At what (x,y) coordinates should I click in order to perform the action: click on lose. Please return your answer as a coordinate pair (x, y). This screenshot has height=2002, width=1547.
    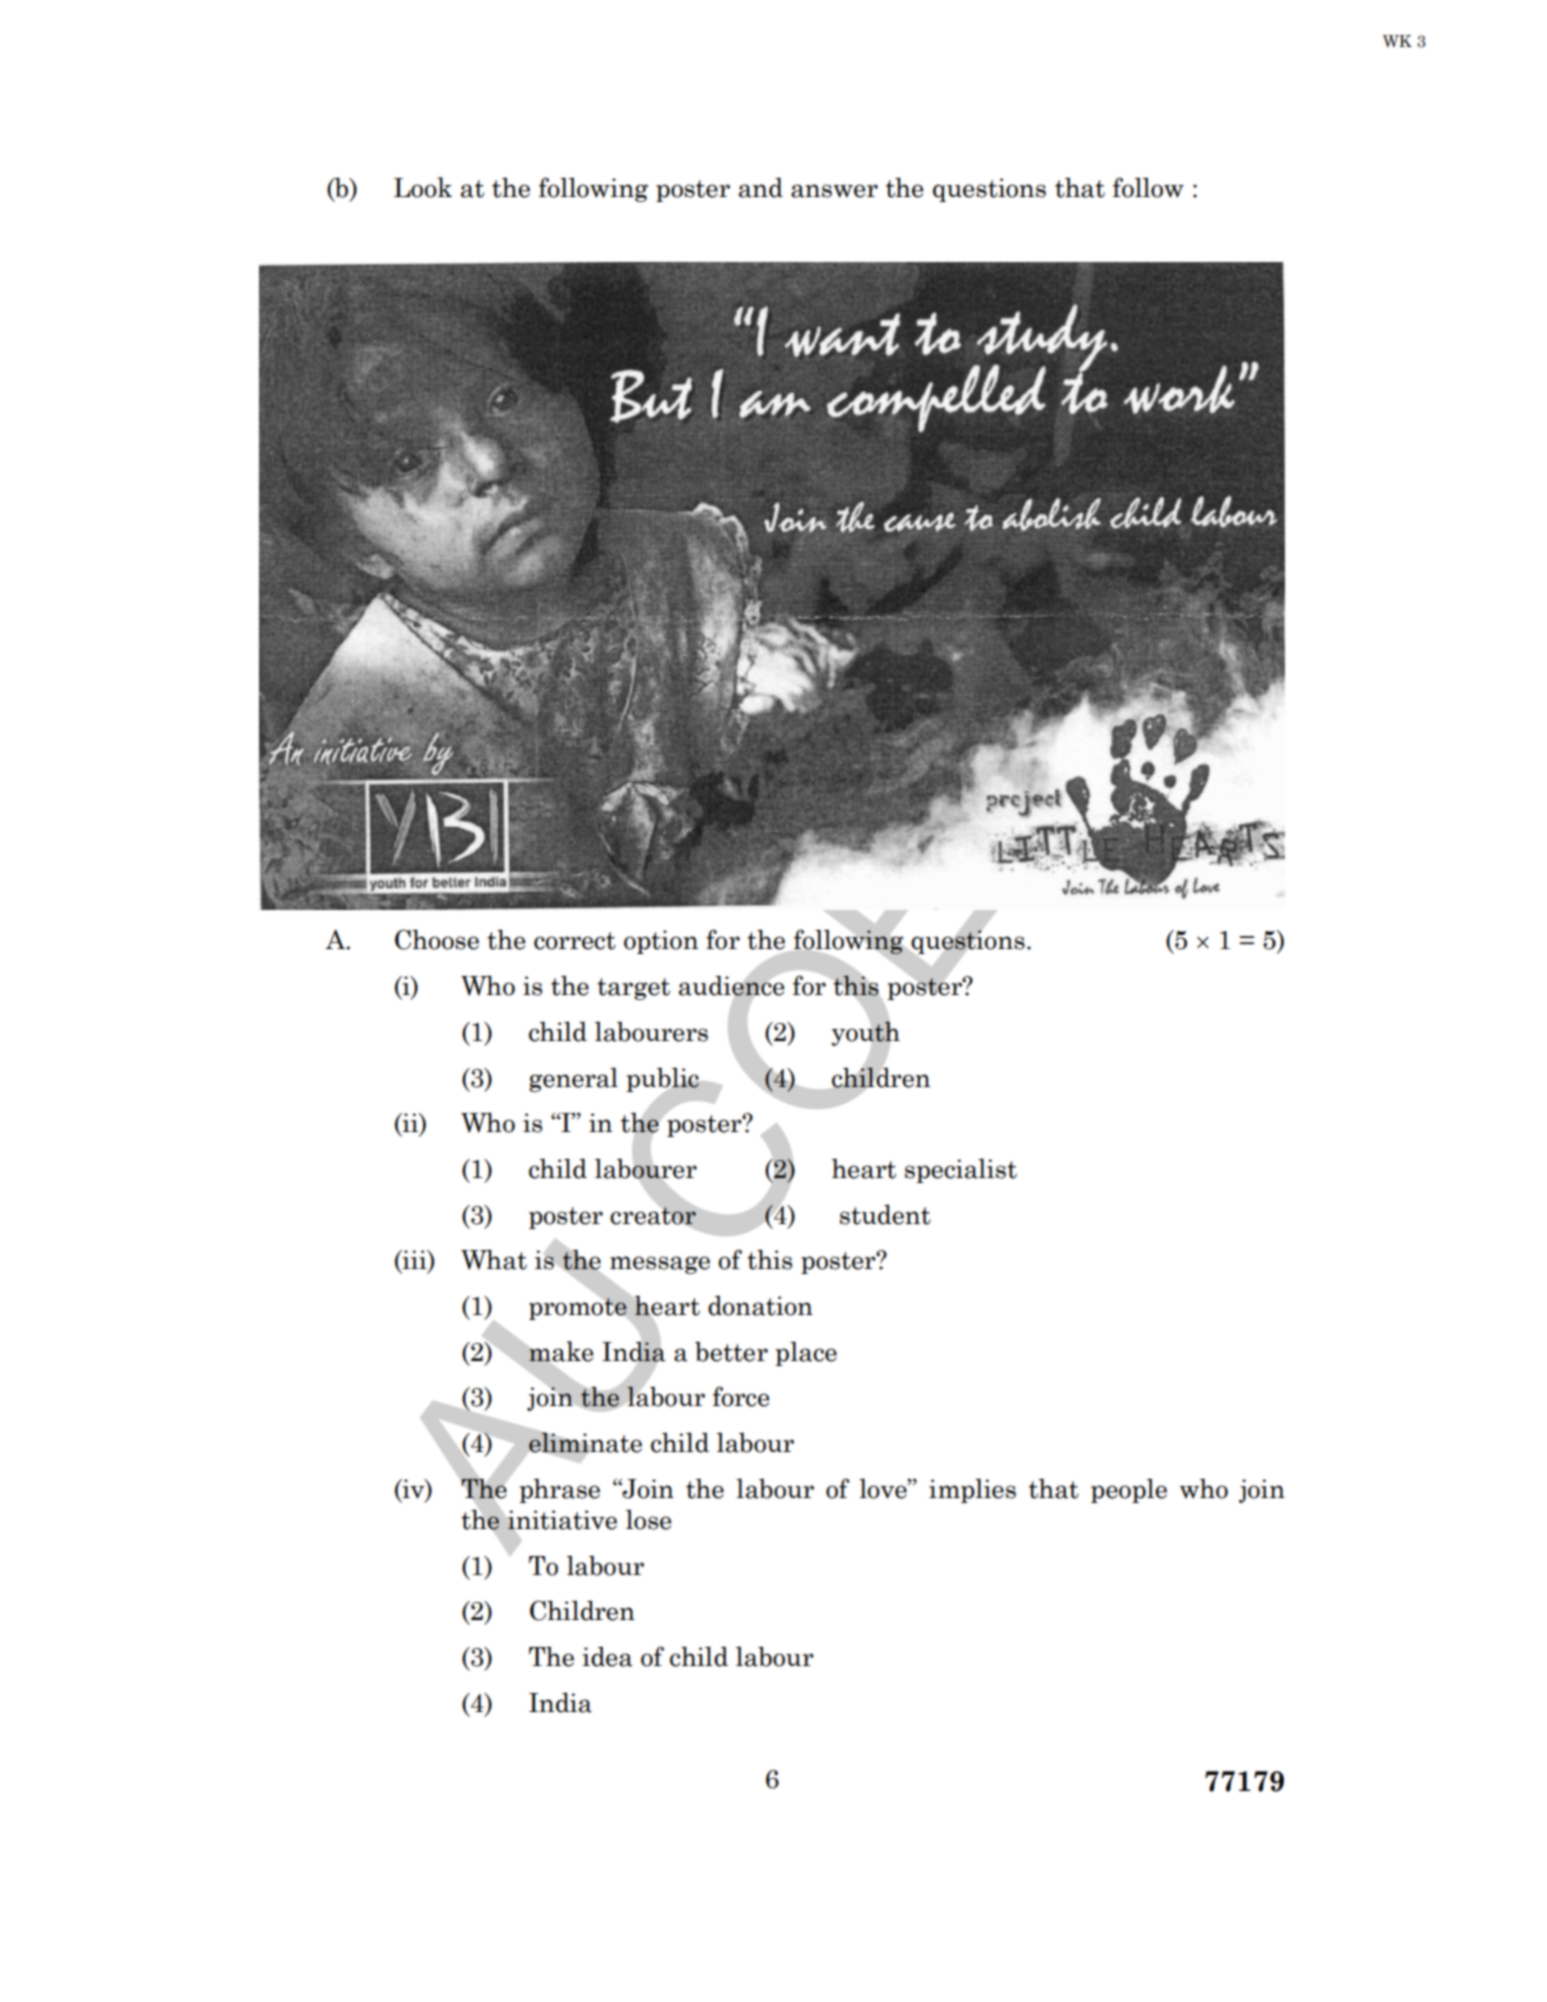
    Looking at the image, I should click on (648, 1520).
